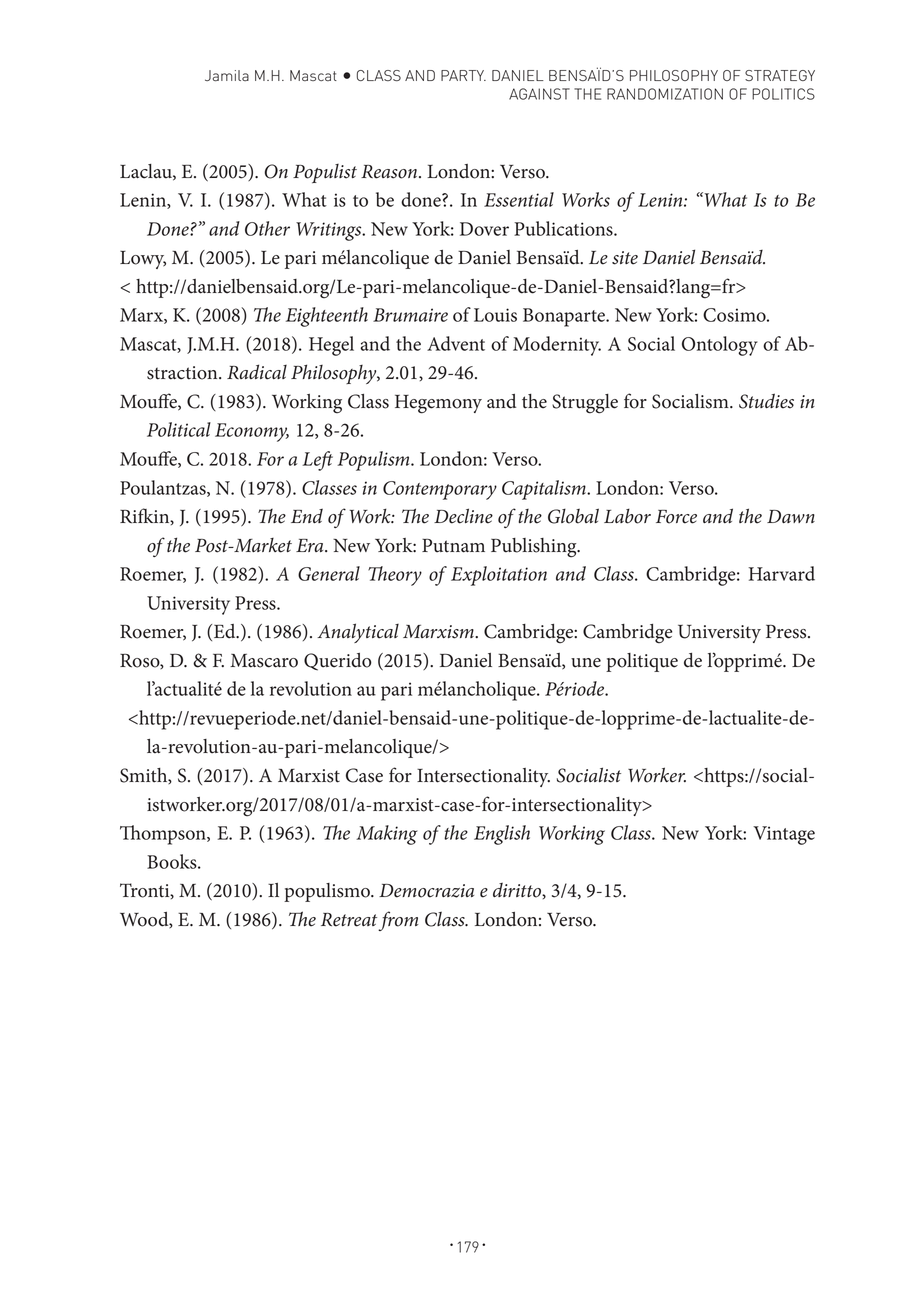  What do you see at coordinates (495, 315) in the screenshot?
I see `Louis` at bounding box center [495, 315].
